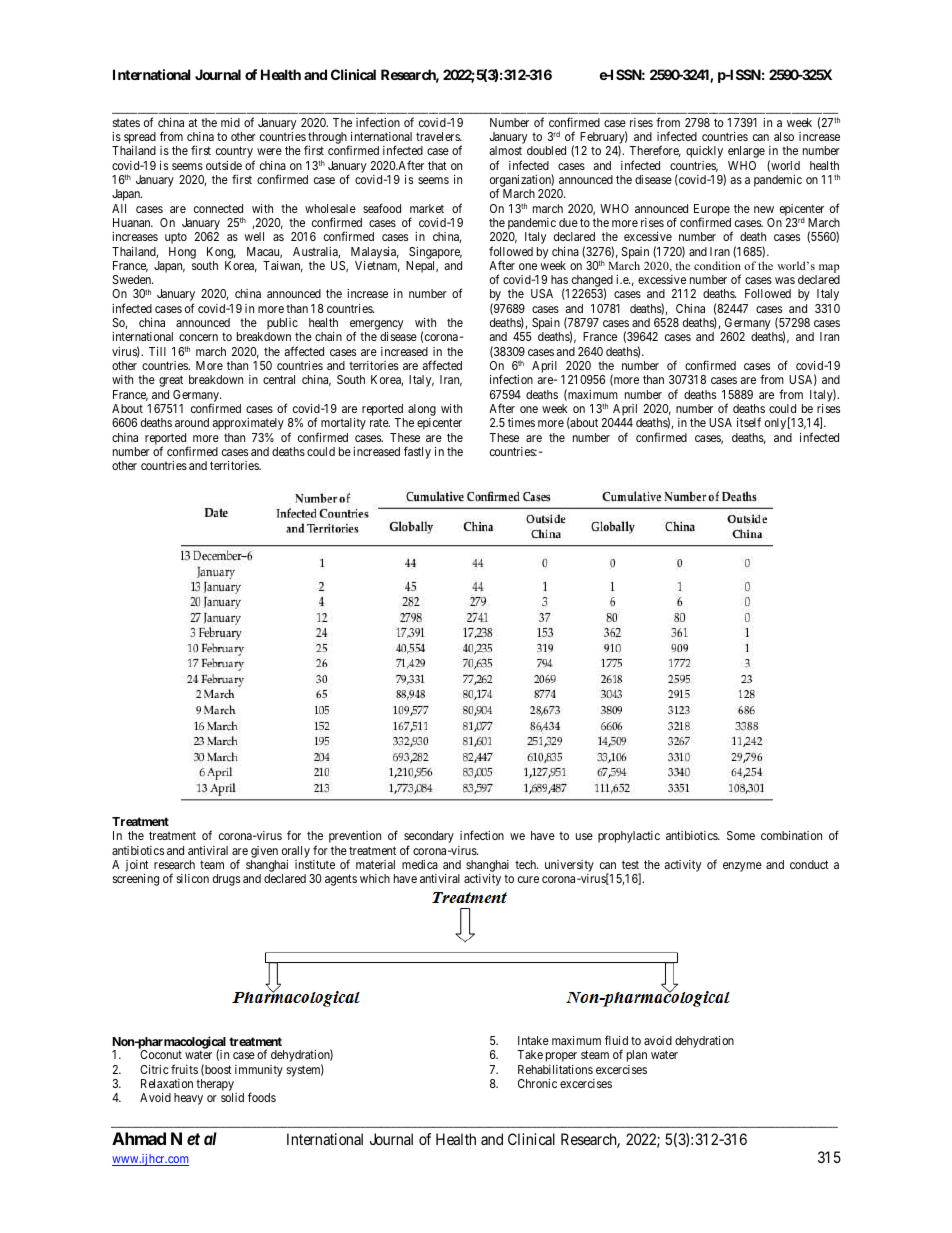 This screenshot has height=1233, width=952. I want to click on fastly, so click(417, 452).
